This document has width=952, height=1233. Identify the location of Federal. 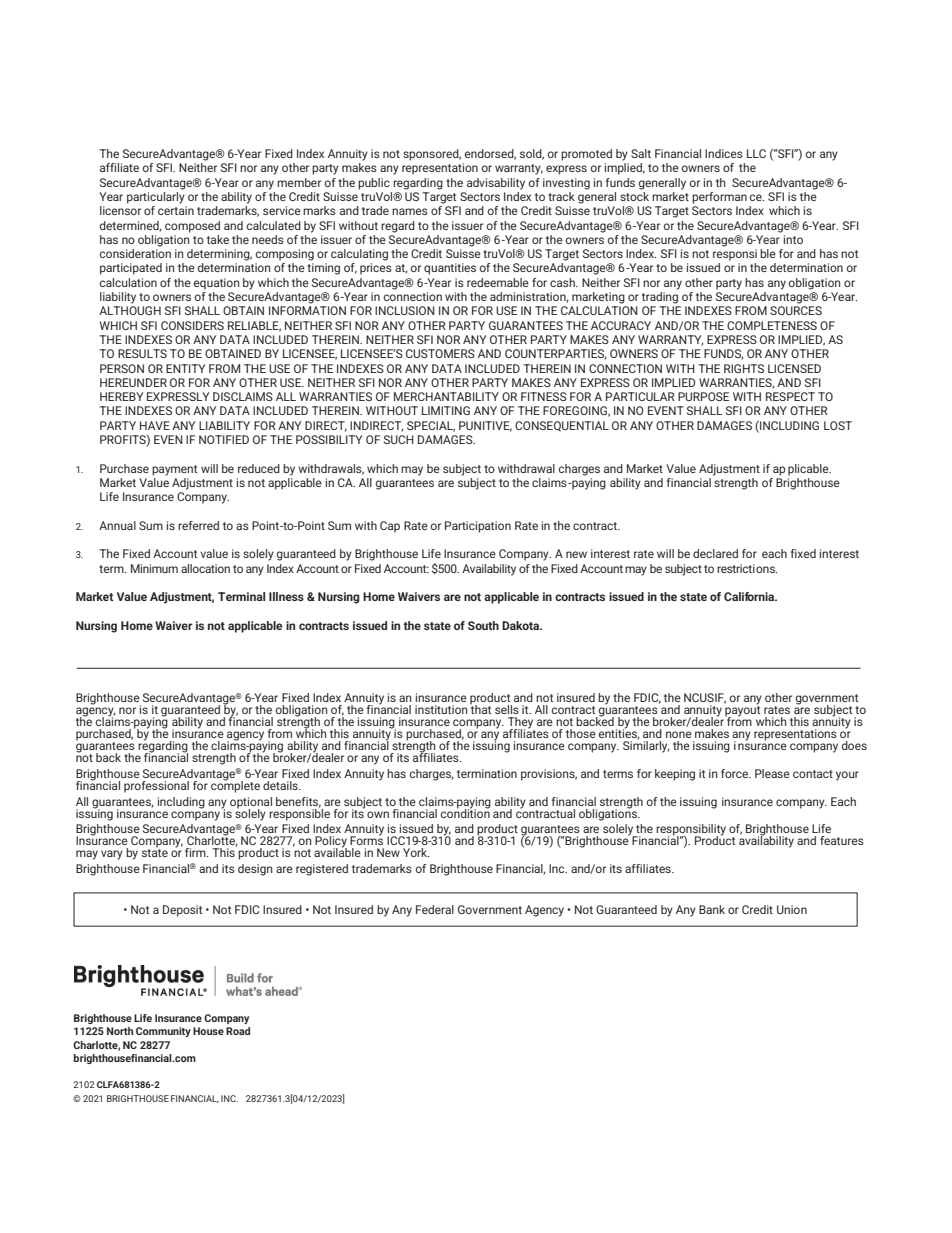
(435, 909).
